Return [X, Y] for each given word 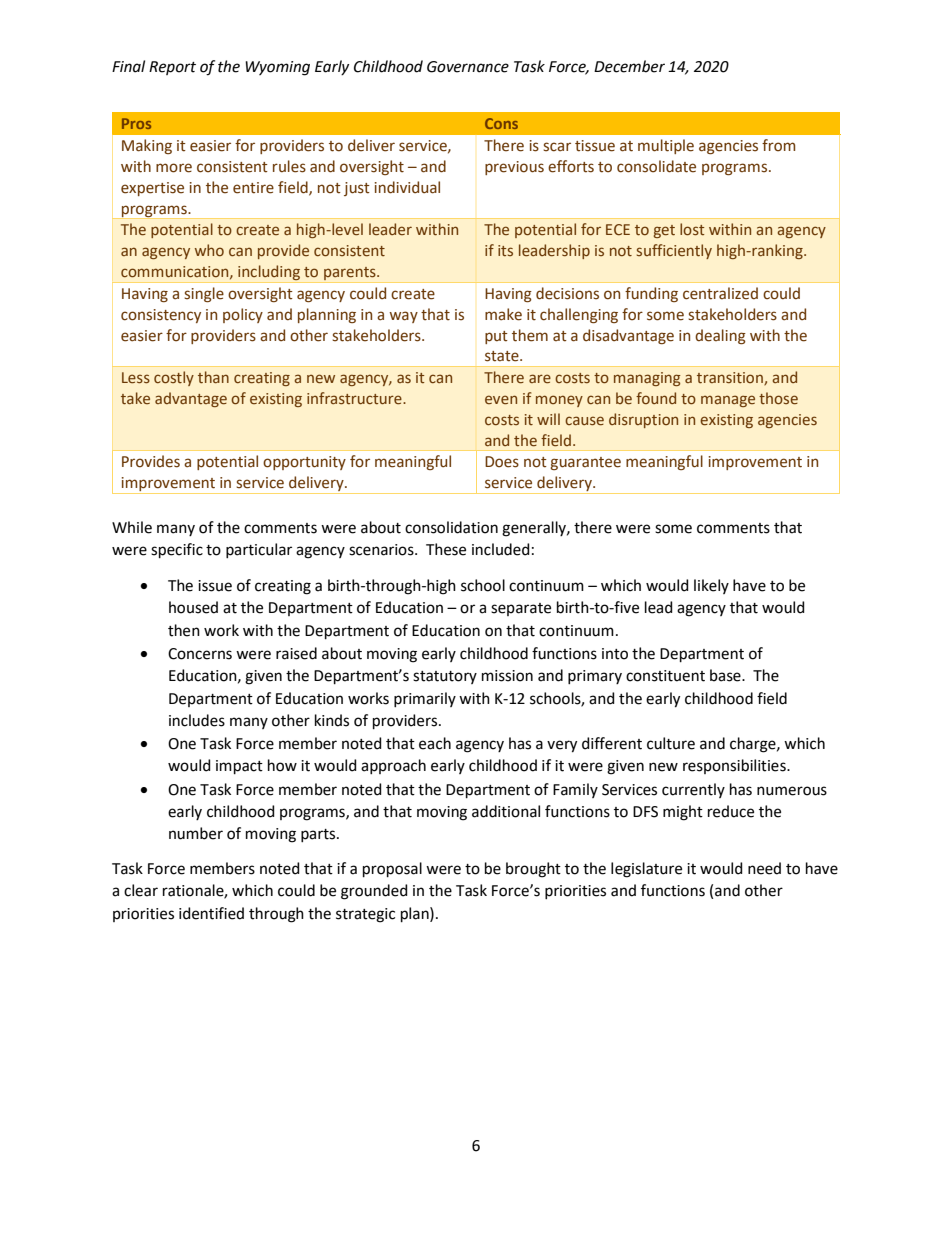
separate [521, 609]
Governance [468, 67]
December [629, 66]
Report [172, 68]
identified [211, 913]
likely [711, 586]
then [184, 630]
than [213, 377]
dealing [720, 336]
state [503, 356]
